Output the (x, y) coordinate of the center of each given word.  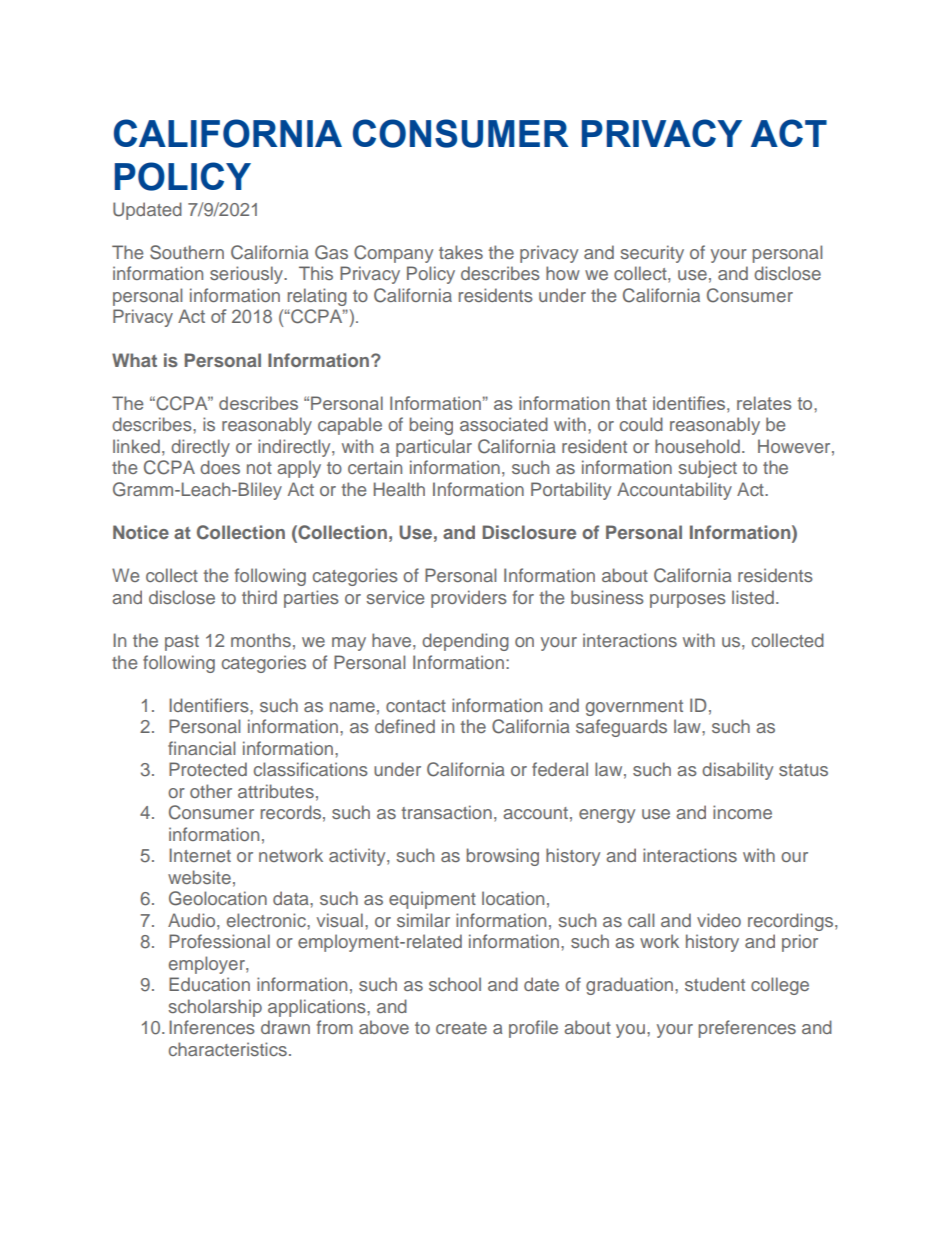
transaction (446, 812)
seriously (248, 275)
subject (707, 469)
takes (461, 252)
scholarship (215, 1008)
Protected (208, 769)
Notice (141, 532)
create (461, 1028)
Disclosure (529, 532)
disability (737, 771)
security (652, 254)
